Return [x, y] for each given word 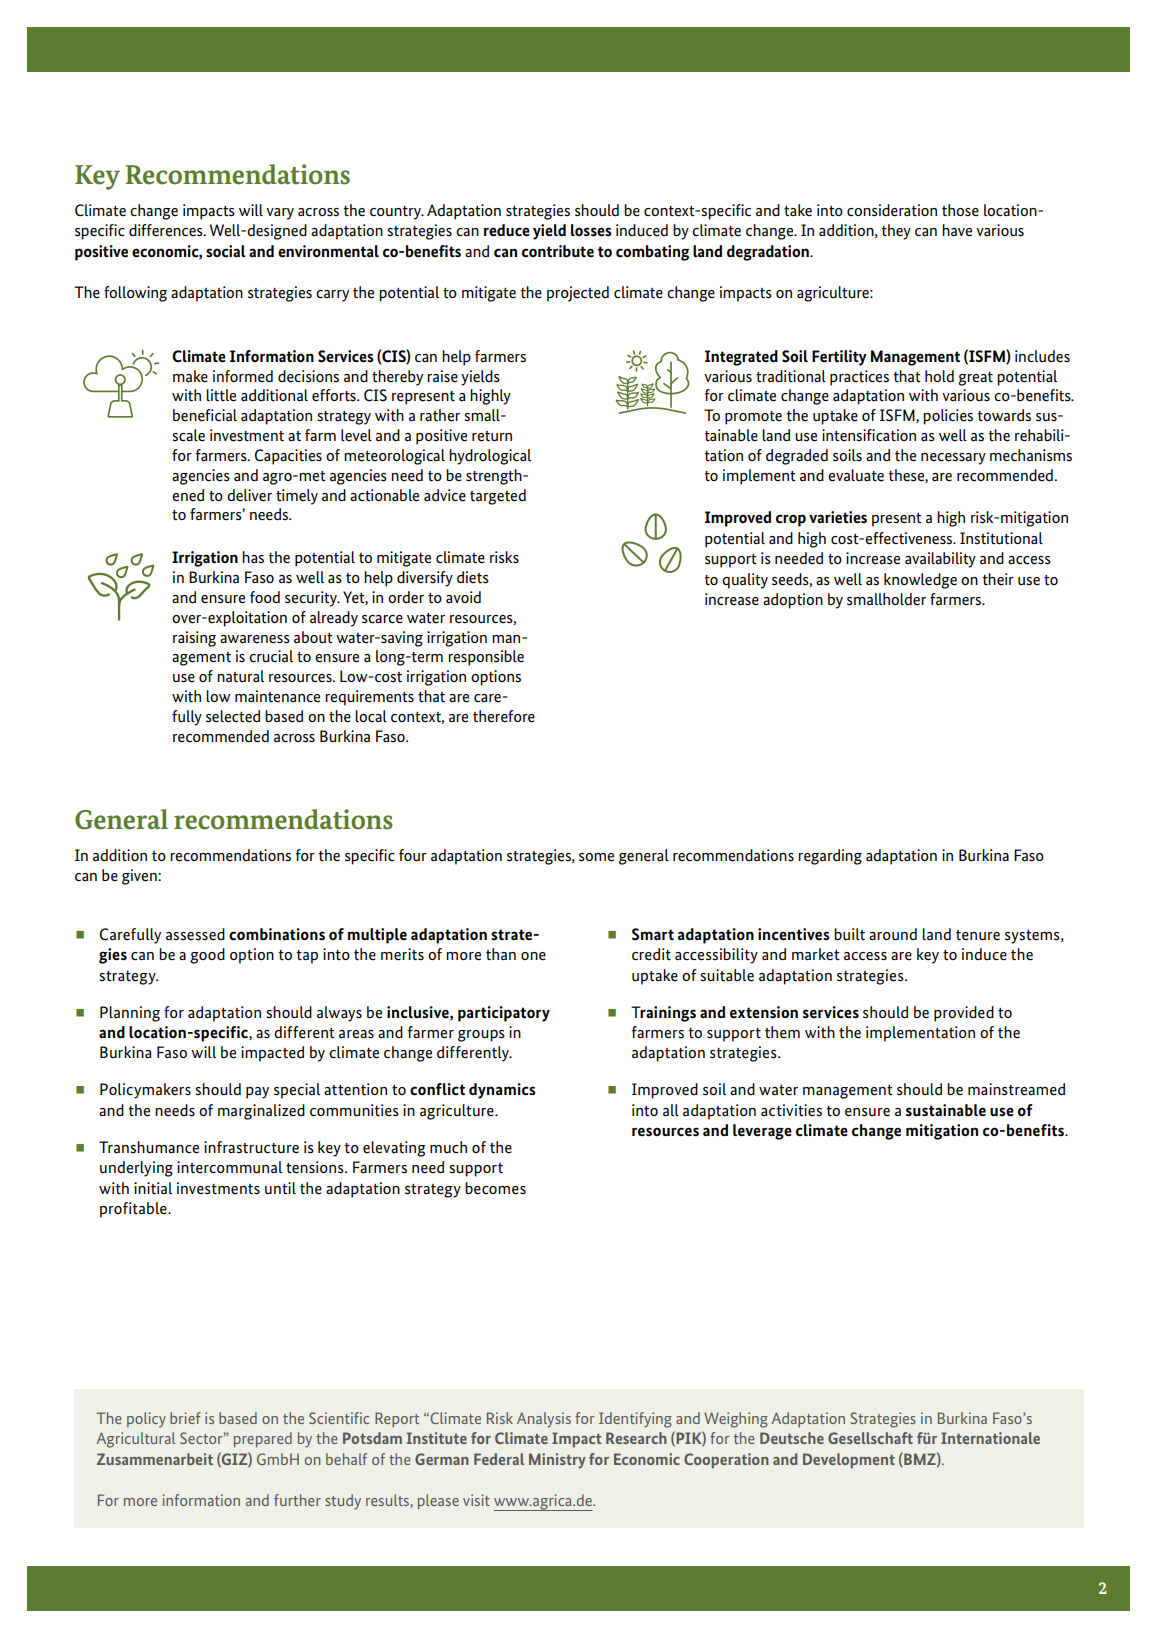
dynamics [502, 1091]
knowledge [920, 581]
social [226, 251]
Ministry [557, 1461]
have [957, 230]
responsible [486, 658]
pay [257, 1093]
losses [591, 230]
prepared [263, 1439]
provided [964, 1014]
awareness [255, 639]
